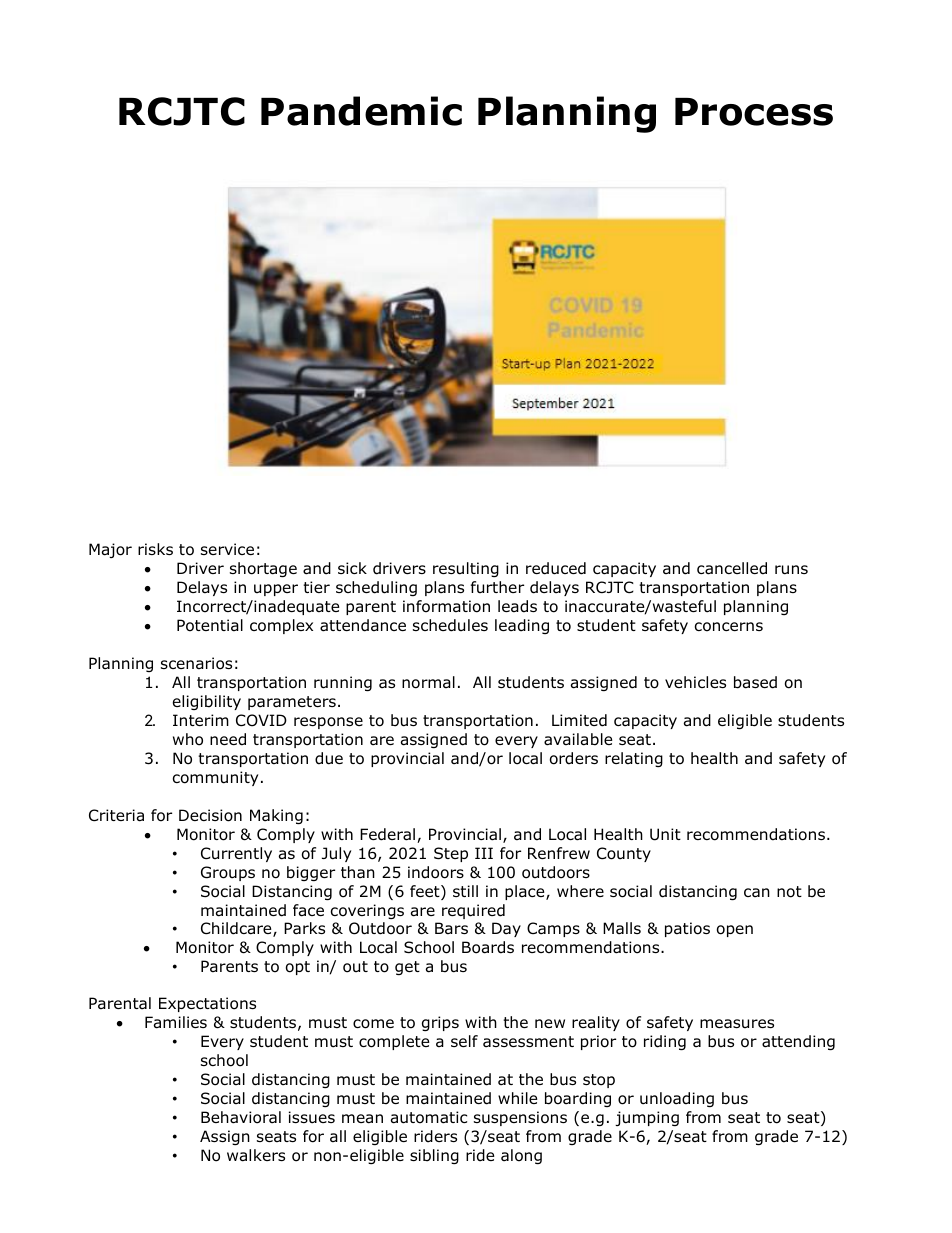 Image resolution: width=952 pixels, height=1233 pixels. Describe the element at coordinates (227, 549) in the screenshot. I see `service` at that location.
